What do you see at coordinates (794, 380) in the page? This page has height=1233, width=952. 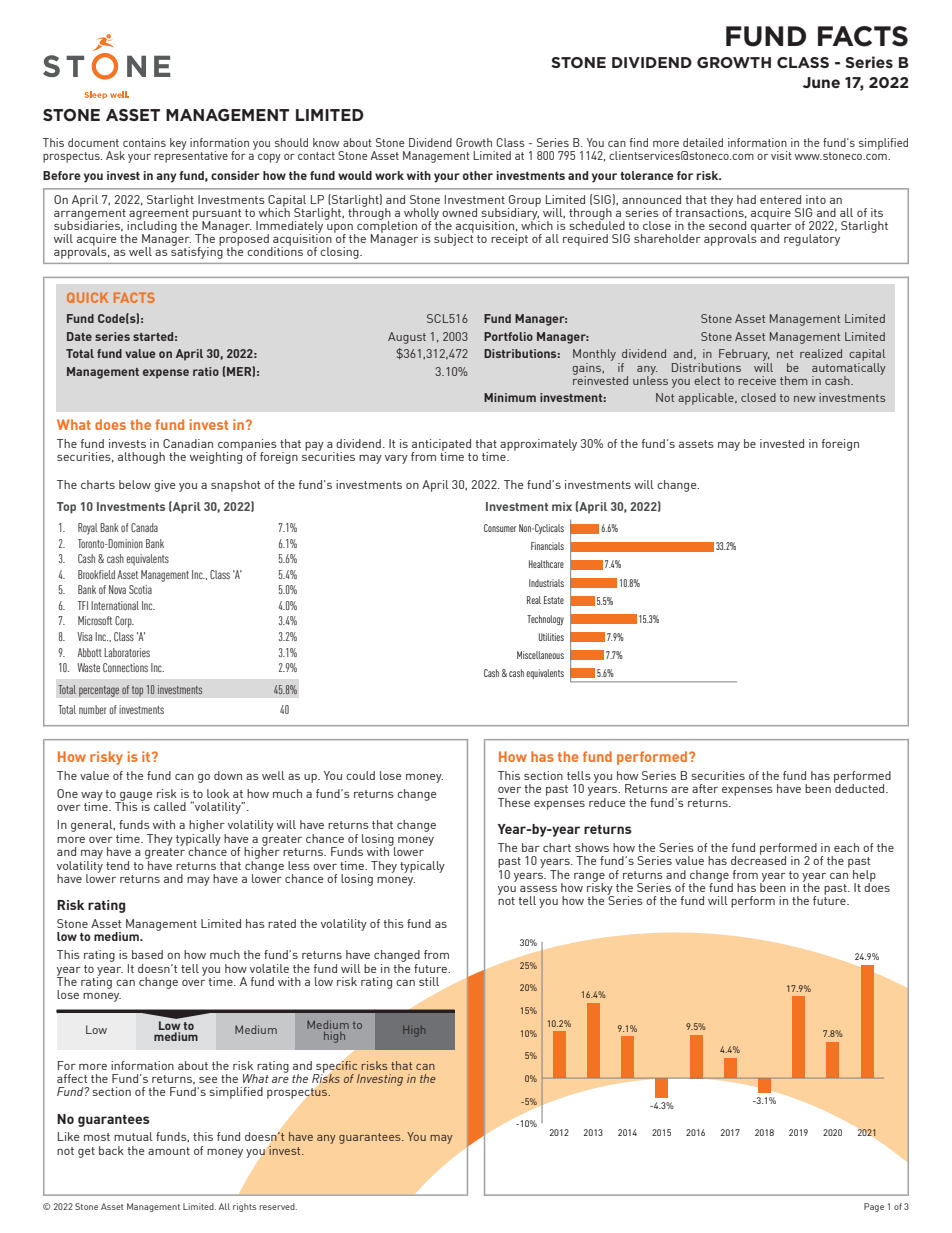 I see `them` at bounding box center [794, 380].
